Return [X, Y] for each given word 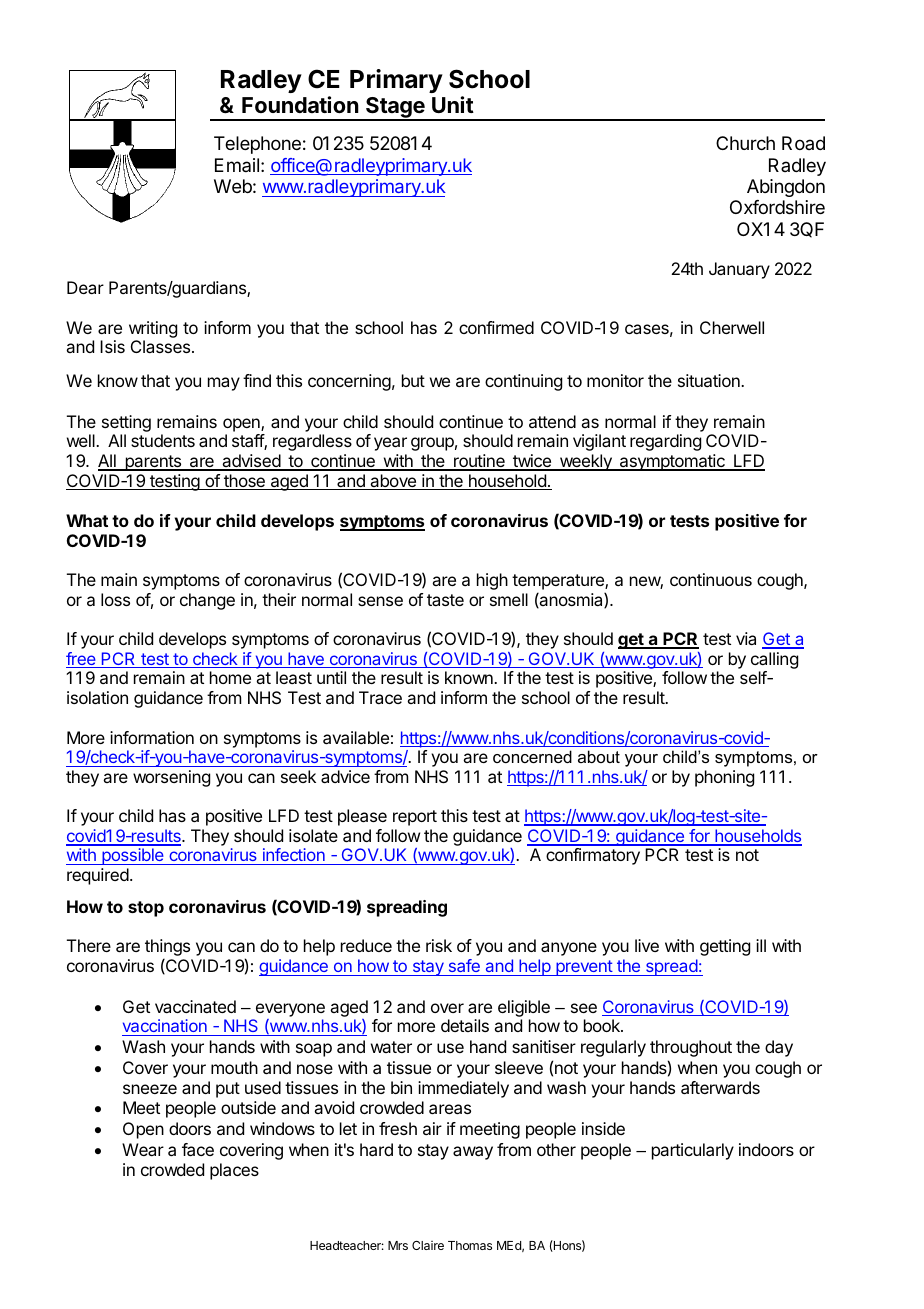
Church [745, 143]
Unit [453, 104]
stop [146, 909]
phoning [724, 778]
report [415, 818]
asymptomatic [672, 462]
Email [237, 165]
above [393, 482]
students [163, 440]
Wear [143, 1149]
